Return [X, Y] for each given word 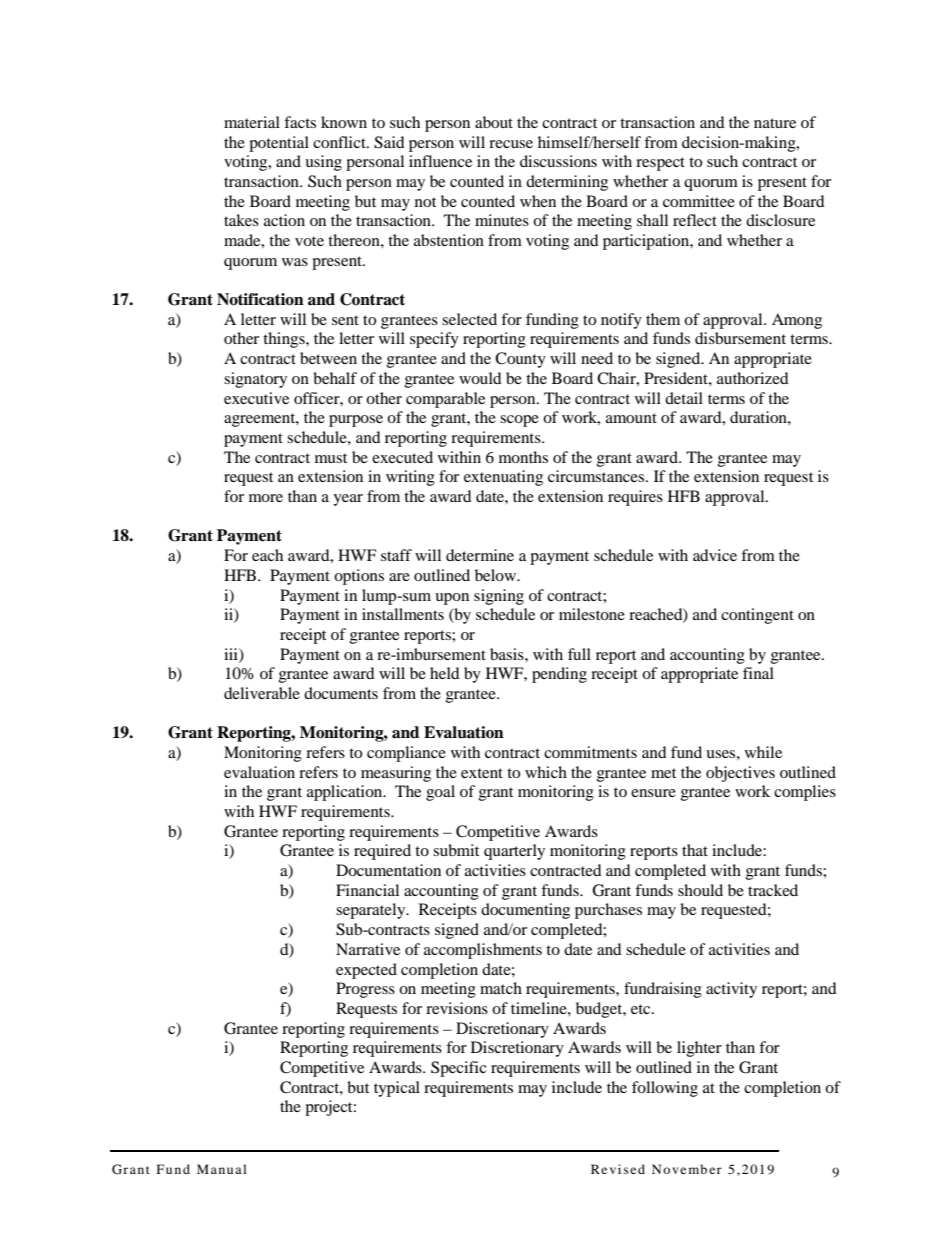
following [665, 1089]
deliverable [262, 693]
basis [508, 654]
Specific [459, 1069]
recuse [511, 144]
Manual [222, 1169]
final [758, 673]
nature [775, 123]
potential [279, 144]
